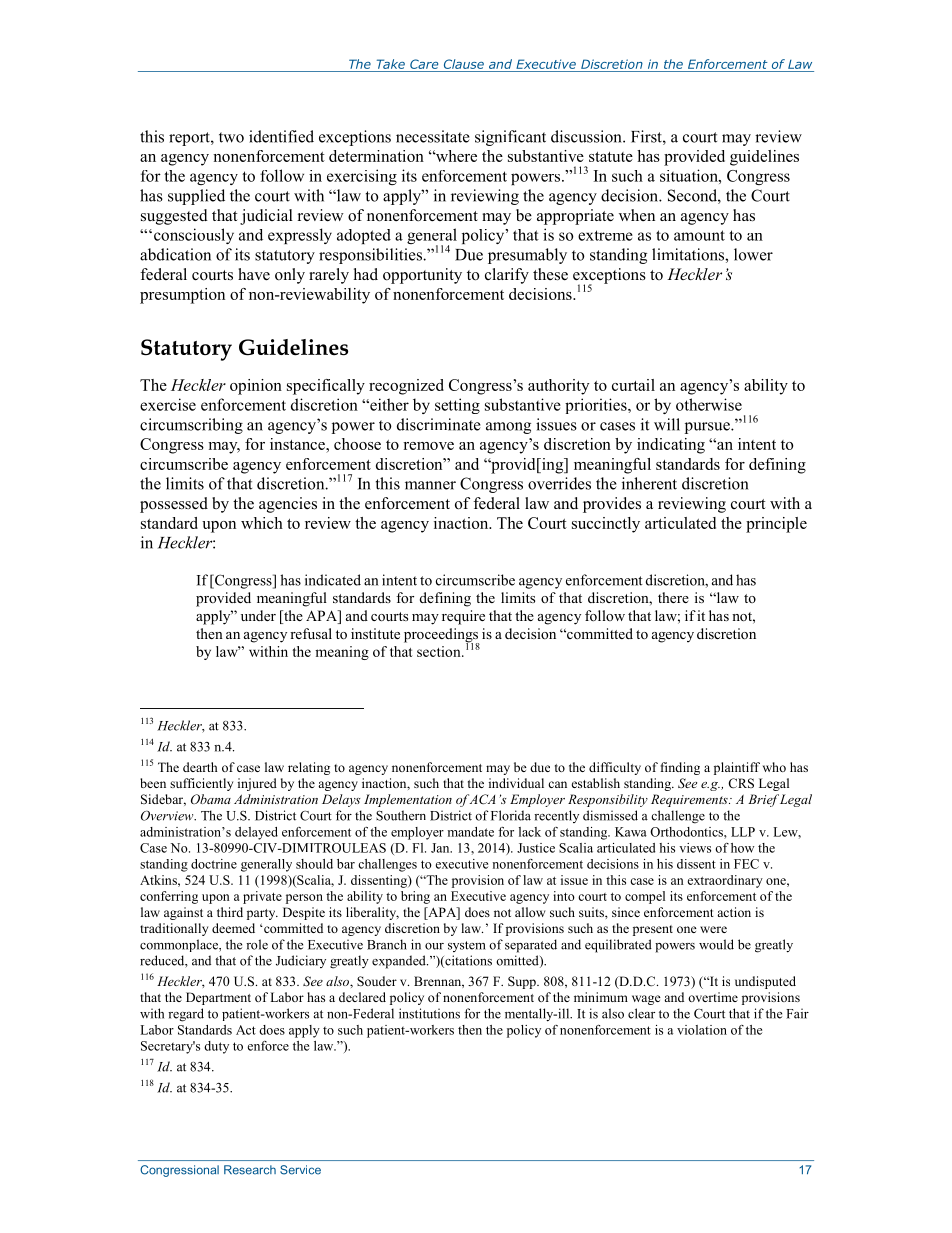 The image size is (952, 1233). Describe the element at coordinates (214, 864) in the page. I see `doctrine` at that location.
